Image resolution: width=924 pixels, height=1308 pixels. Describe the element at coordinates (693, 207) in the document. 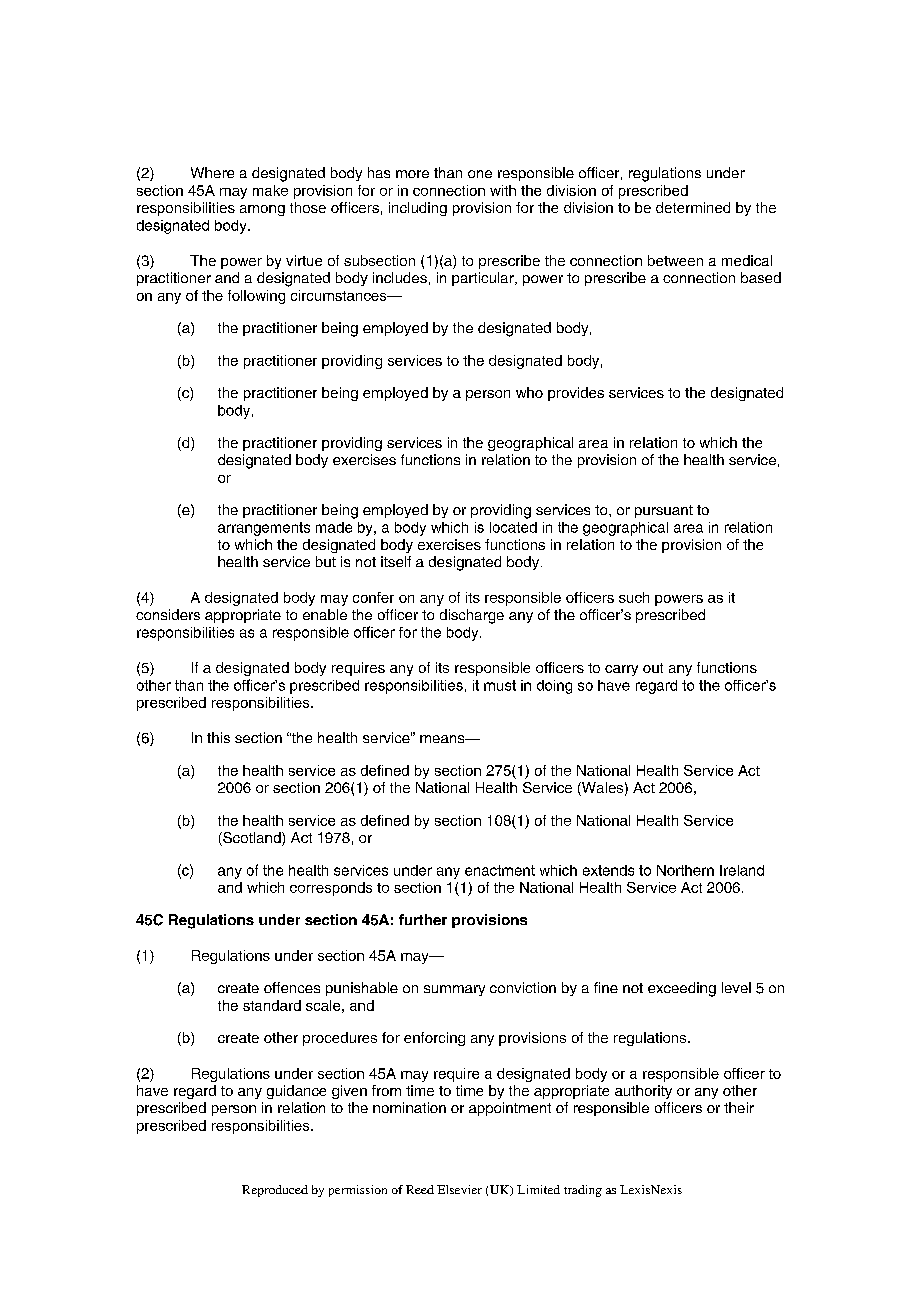

I see `determined` at that location.
